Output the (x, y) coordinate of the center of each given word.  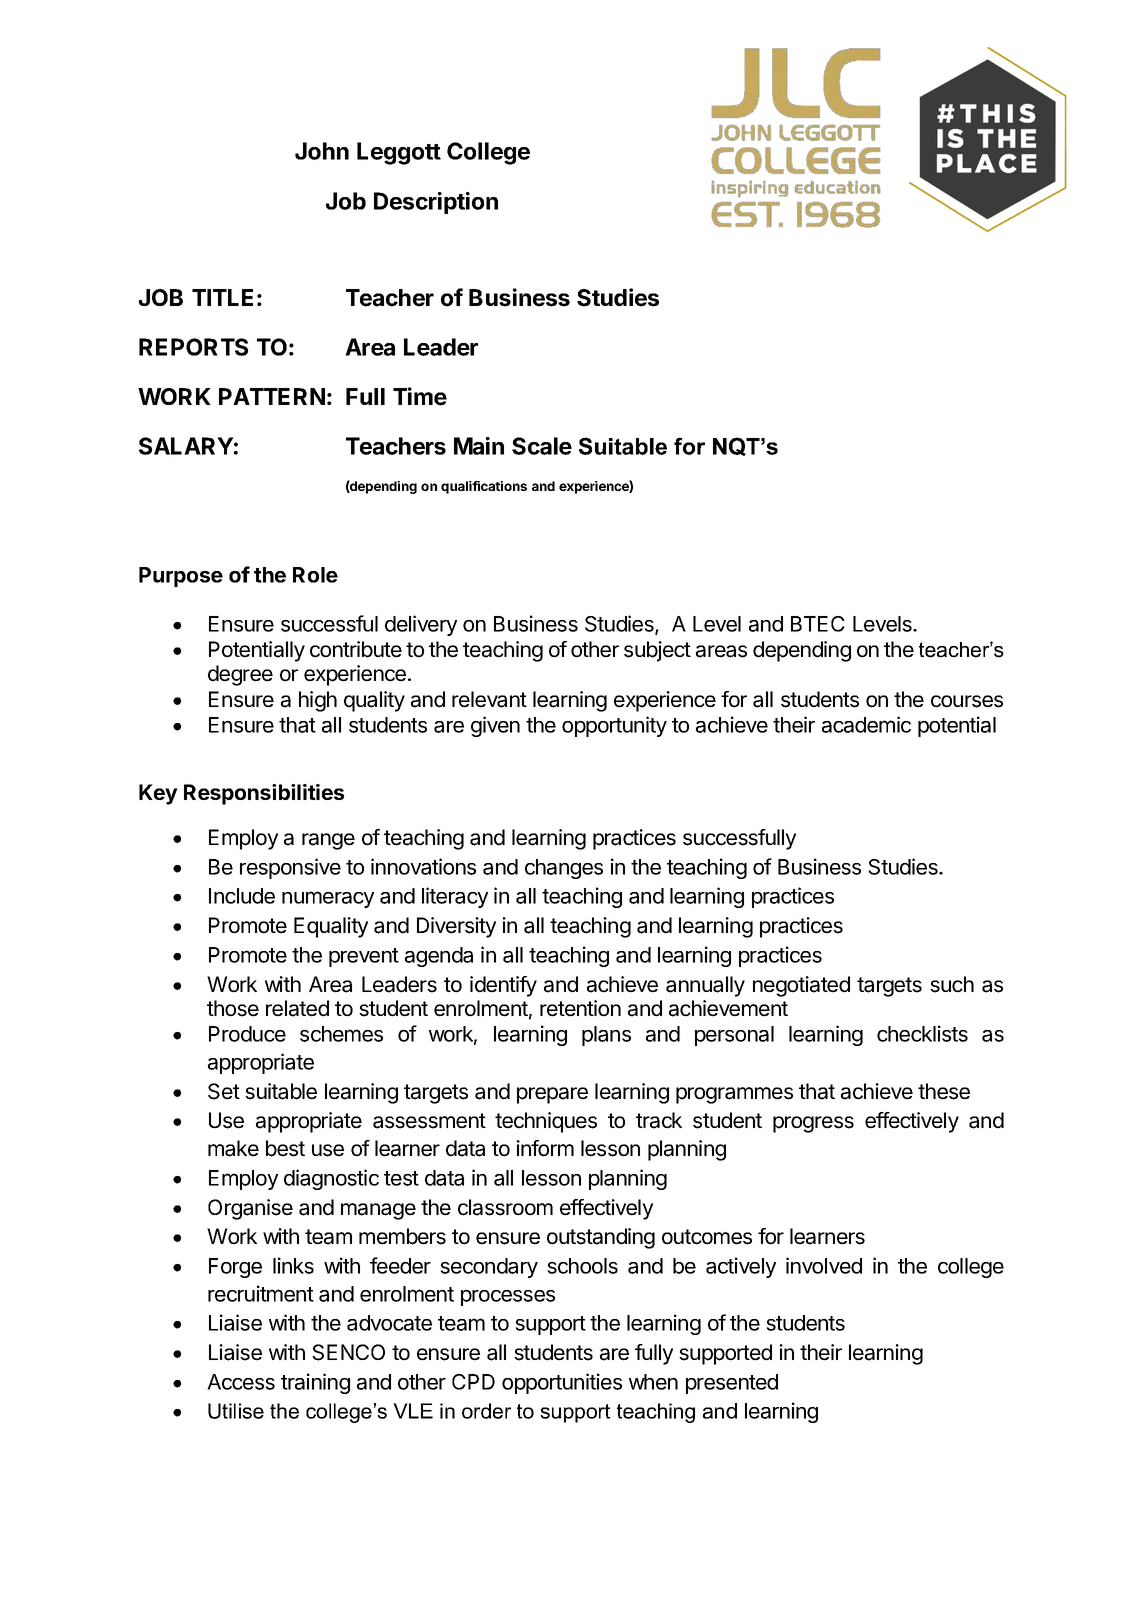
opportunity (614, 726)
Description (436, 203)
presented (732, 1384)
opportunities (562, 1383)
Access (241, 1382)
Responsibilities (264, 794)
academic (866, 724)
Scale (542, 446)
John (322, 151)
